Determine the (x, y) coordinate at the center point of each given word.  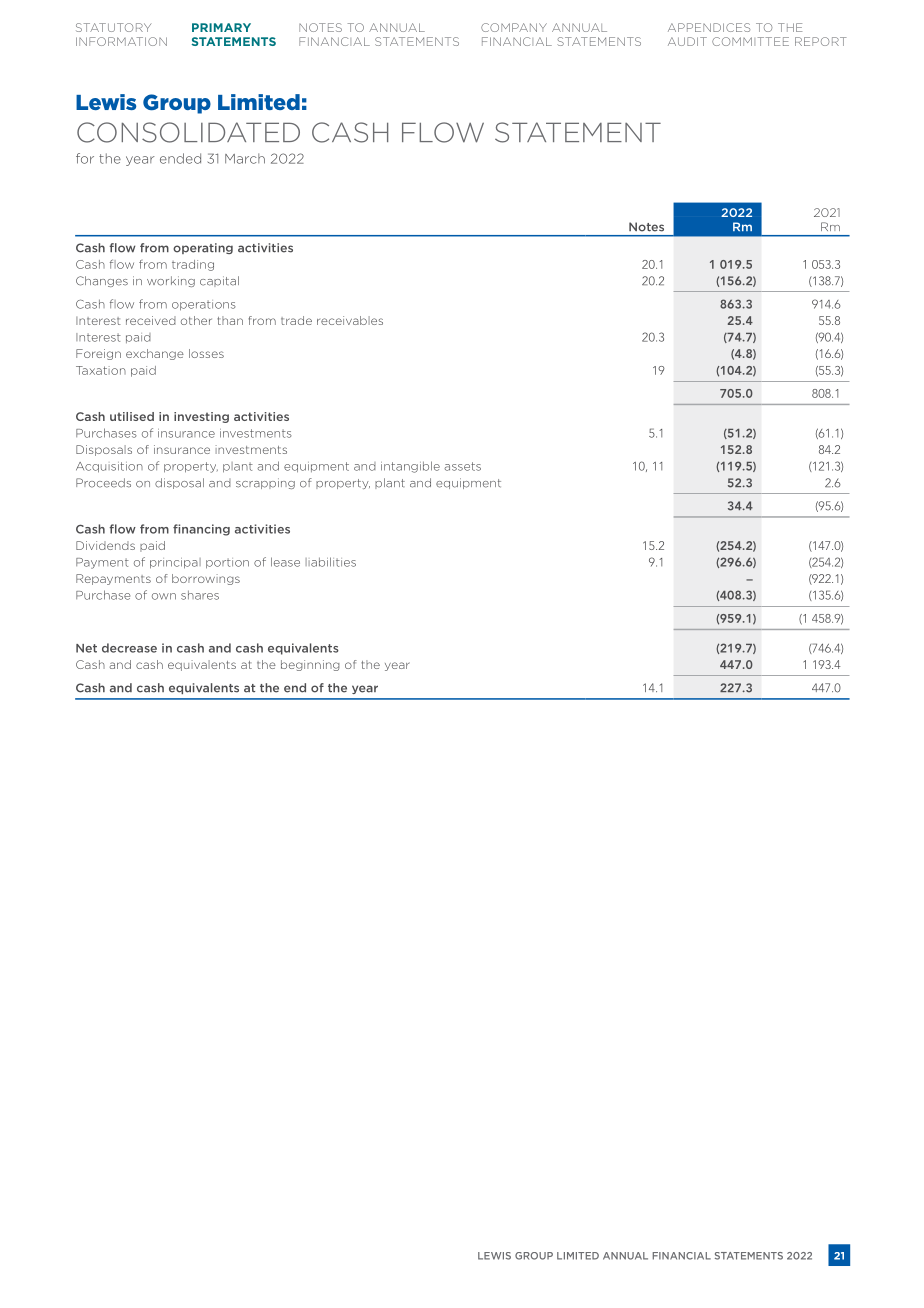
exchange (155, 354)
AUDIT (687, 41)
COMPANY (514, 27)
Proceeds (103, 483)
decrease (129, 648)
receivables (350, 320)
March (245, 158)
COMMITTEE (750, 41)
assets (462, 466)
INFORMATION (121, 41)
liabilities (331, 562)
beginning (310, 665)
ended (180, 158)
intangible (410, 467)
